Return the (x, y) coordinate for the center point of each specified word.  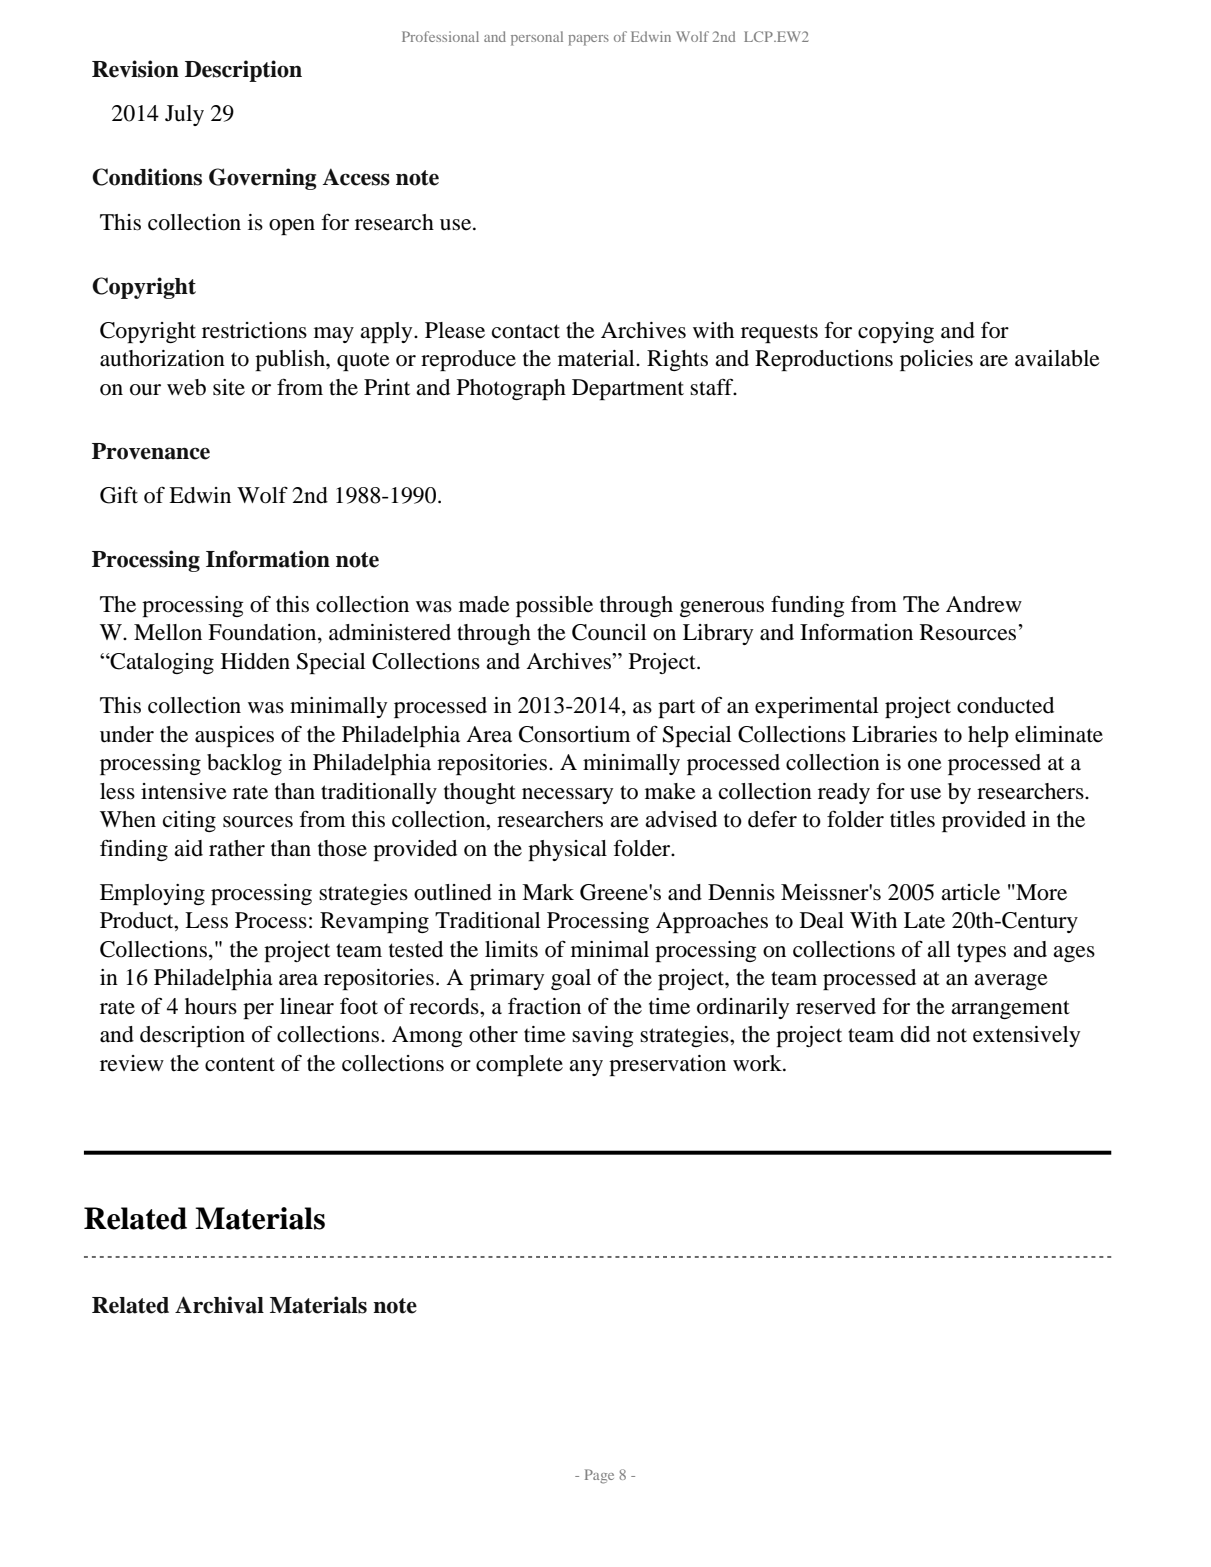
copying (896, 332)
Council (609, 632)
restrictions (254, 330)
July (184, 115)
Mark (548, 892)
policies (936, 360)
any (586, 1068)
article (970, 892)
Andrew (984, 604)
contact (526, 331)
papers (588, 40)
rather (237, 848)
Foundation (263, 633)
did (915, 1034)
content (240, 1064)
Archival (219, 1305)
